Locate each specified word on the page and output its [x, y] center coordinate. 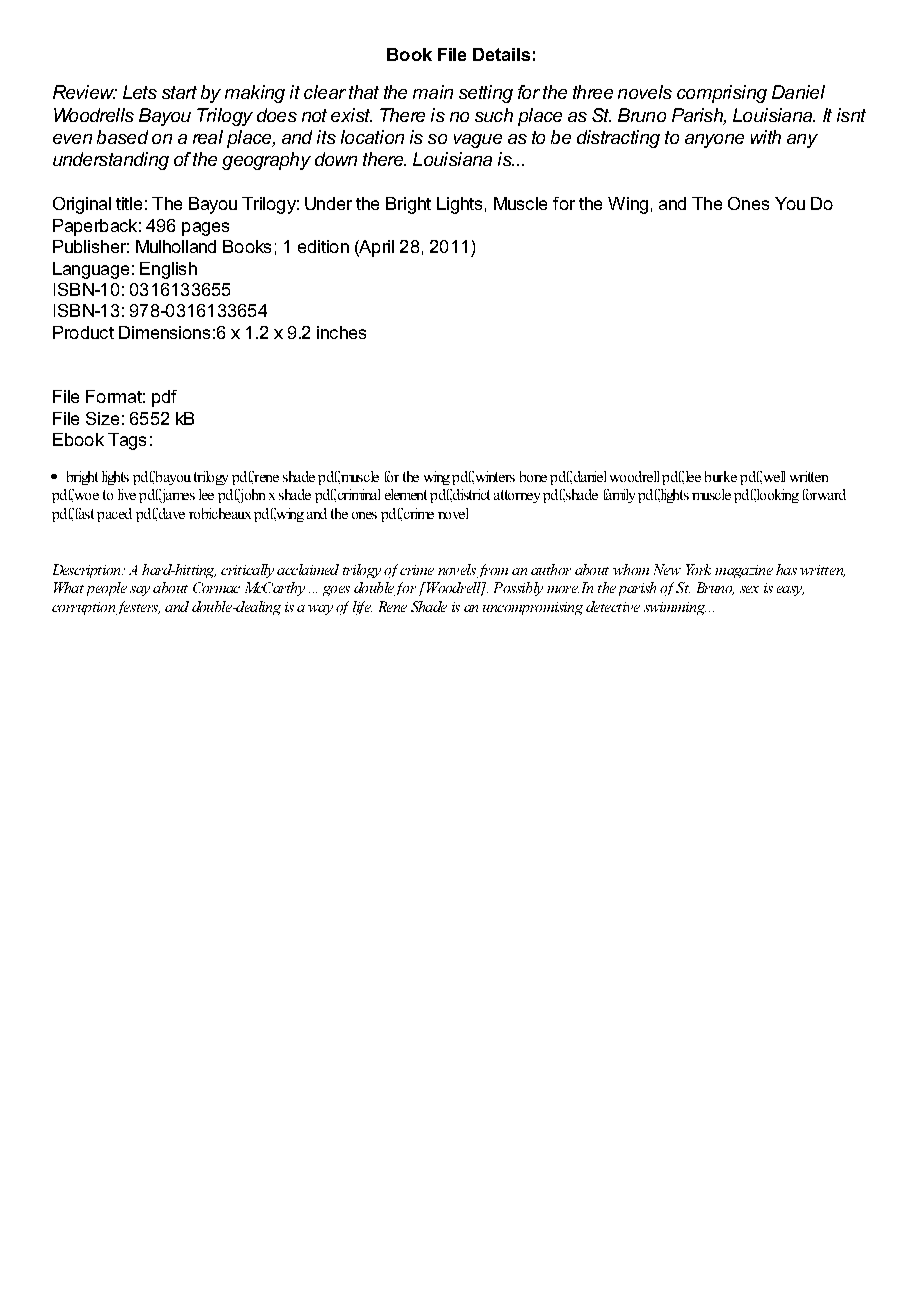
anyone [714, 141]
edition [323, 246]
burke [721, 476]
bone [533, 476]
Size [102, 418]
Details [501, 54]
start [179, 92]
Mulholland [176, 246]
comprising [722, 94]
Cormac [216, 587]
